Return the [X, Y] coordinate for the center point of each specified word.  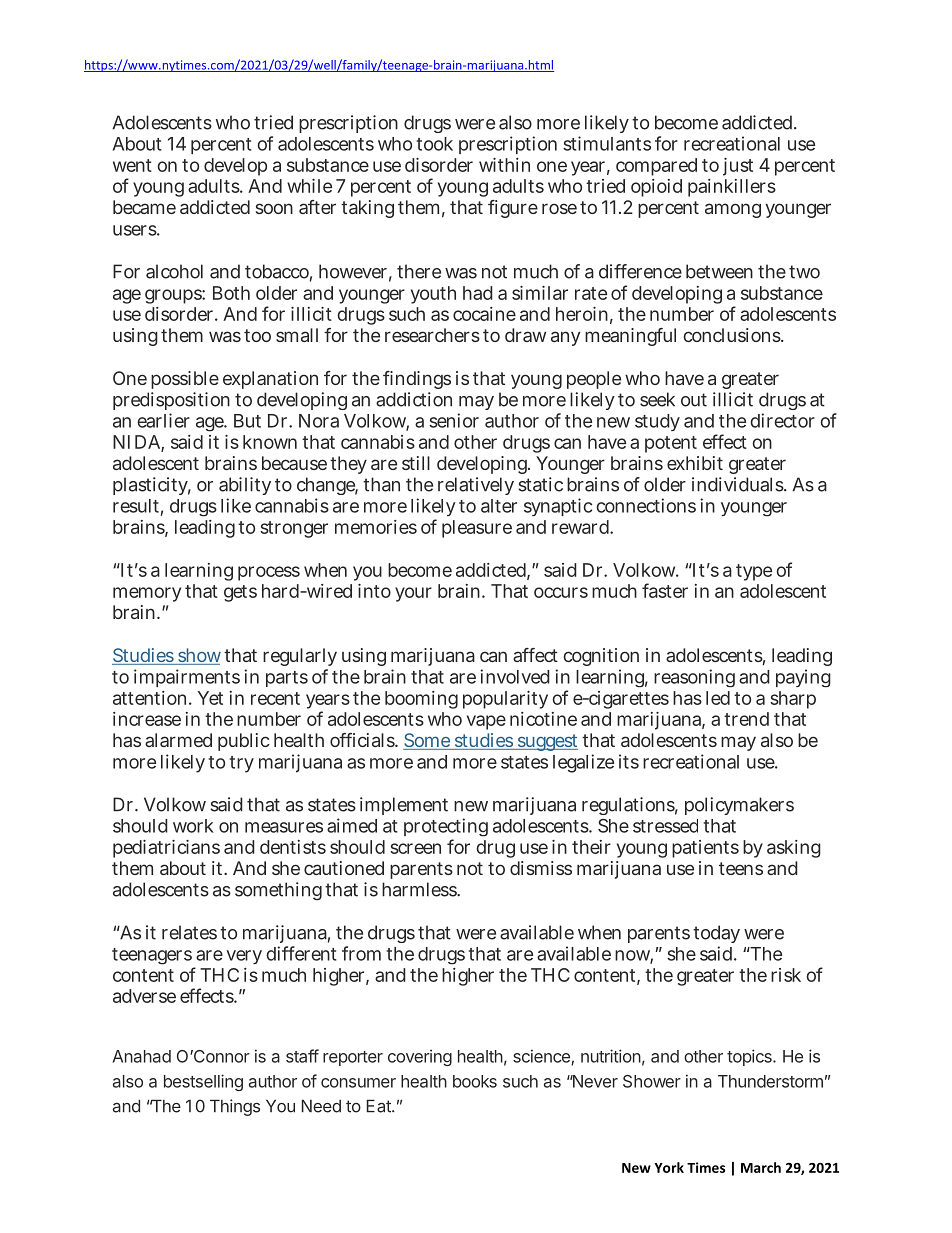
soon [274, 208]
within [504, 165]
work [193, 826]
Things [235, 1107]
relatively [476, 486]
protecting [446, 829]
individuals [739, 484]
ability [245, 486]
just [738, 167]
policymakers [739, 806]
